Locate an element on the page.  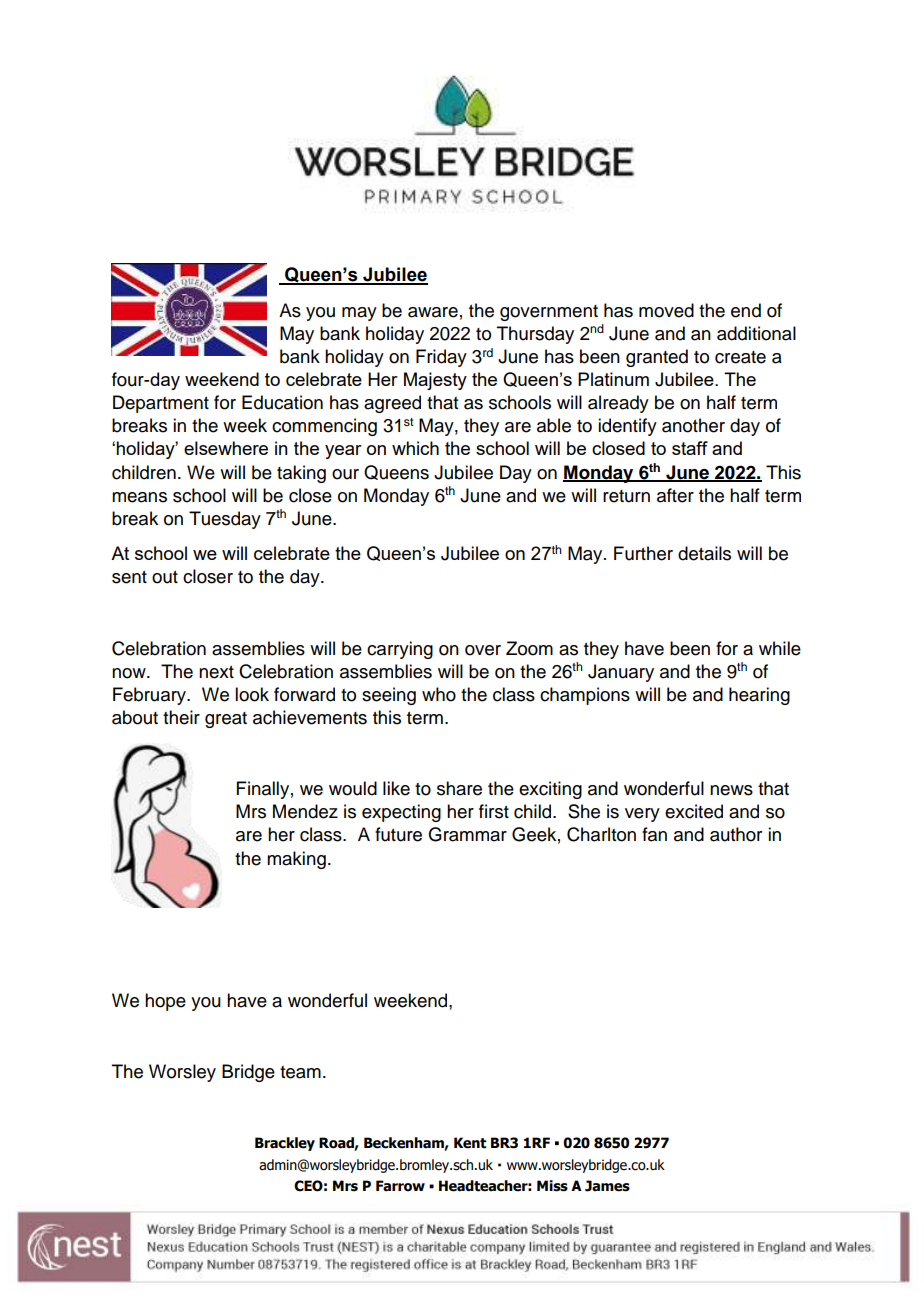
Department is located at coordinates (161, 404).
